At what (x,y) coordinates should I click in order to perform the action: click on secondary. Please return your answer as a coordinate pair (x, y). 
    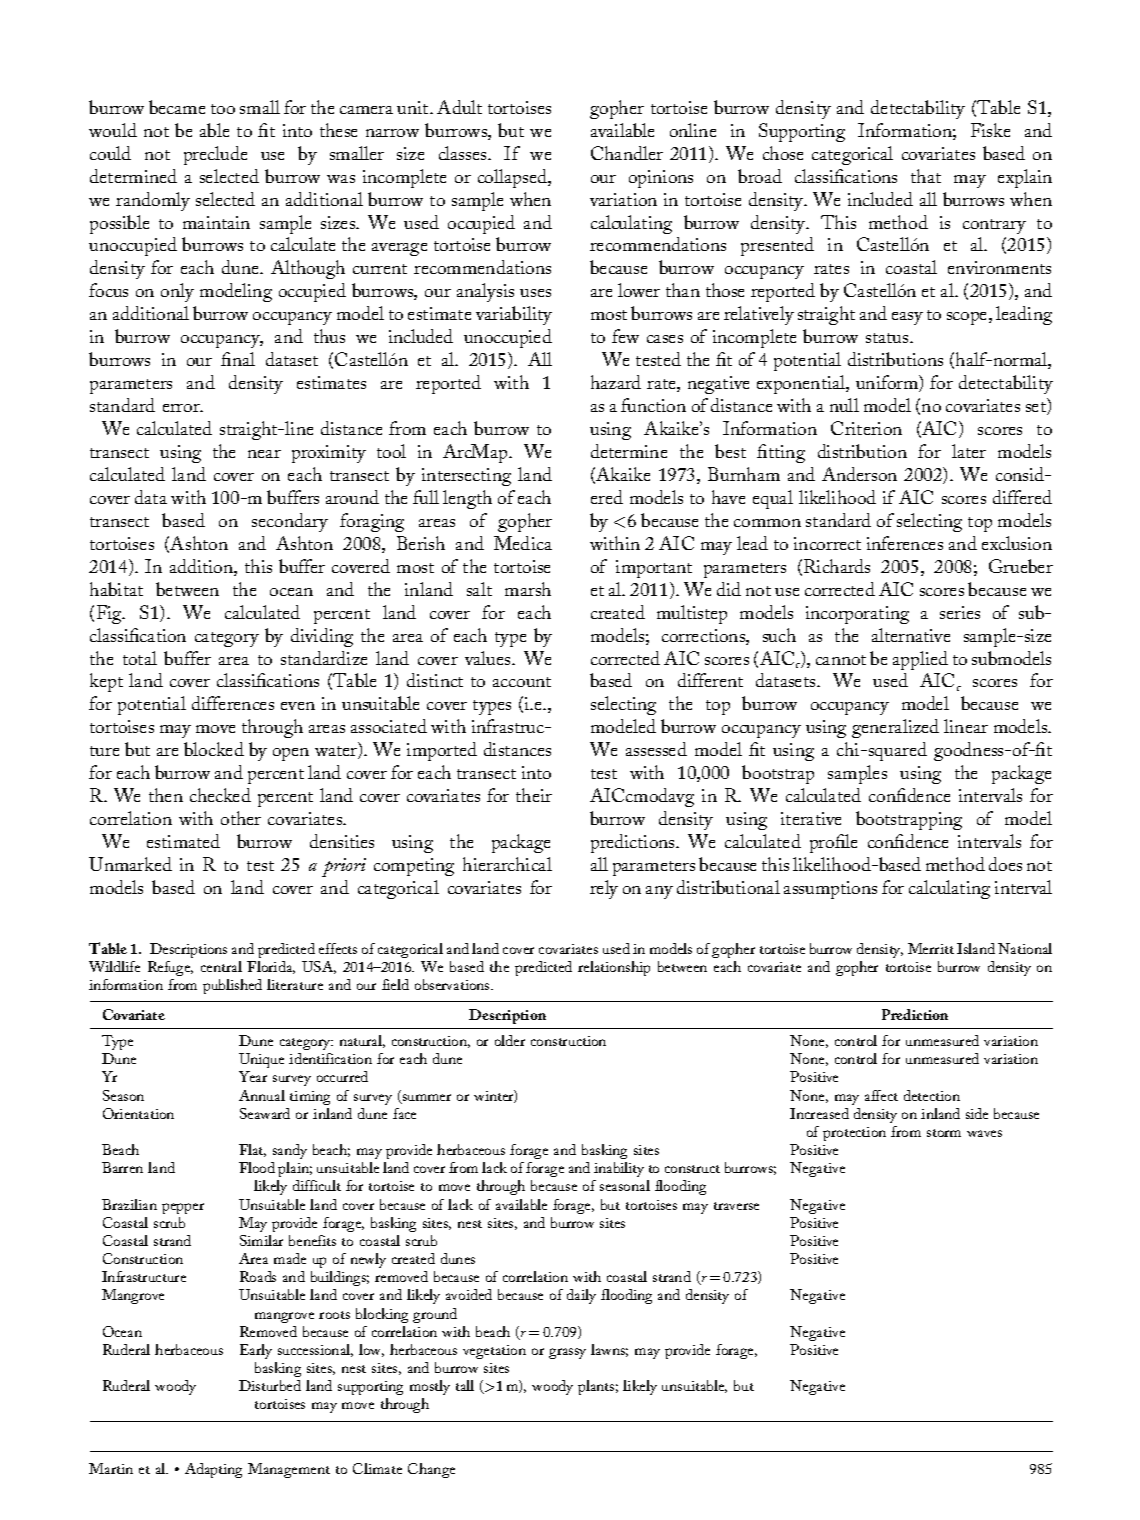
    Looking at the image, I should click on (290, 522).
